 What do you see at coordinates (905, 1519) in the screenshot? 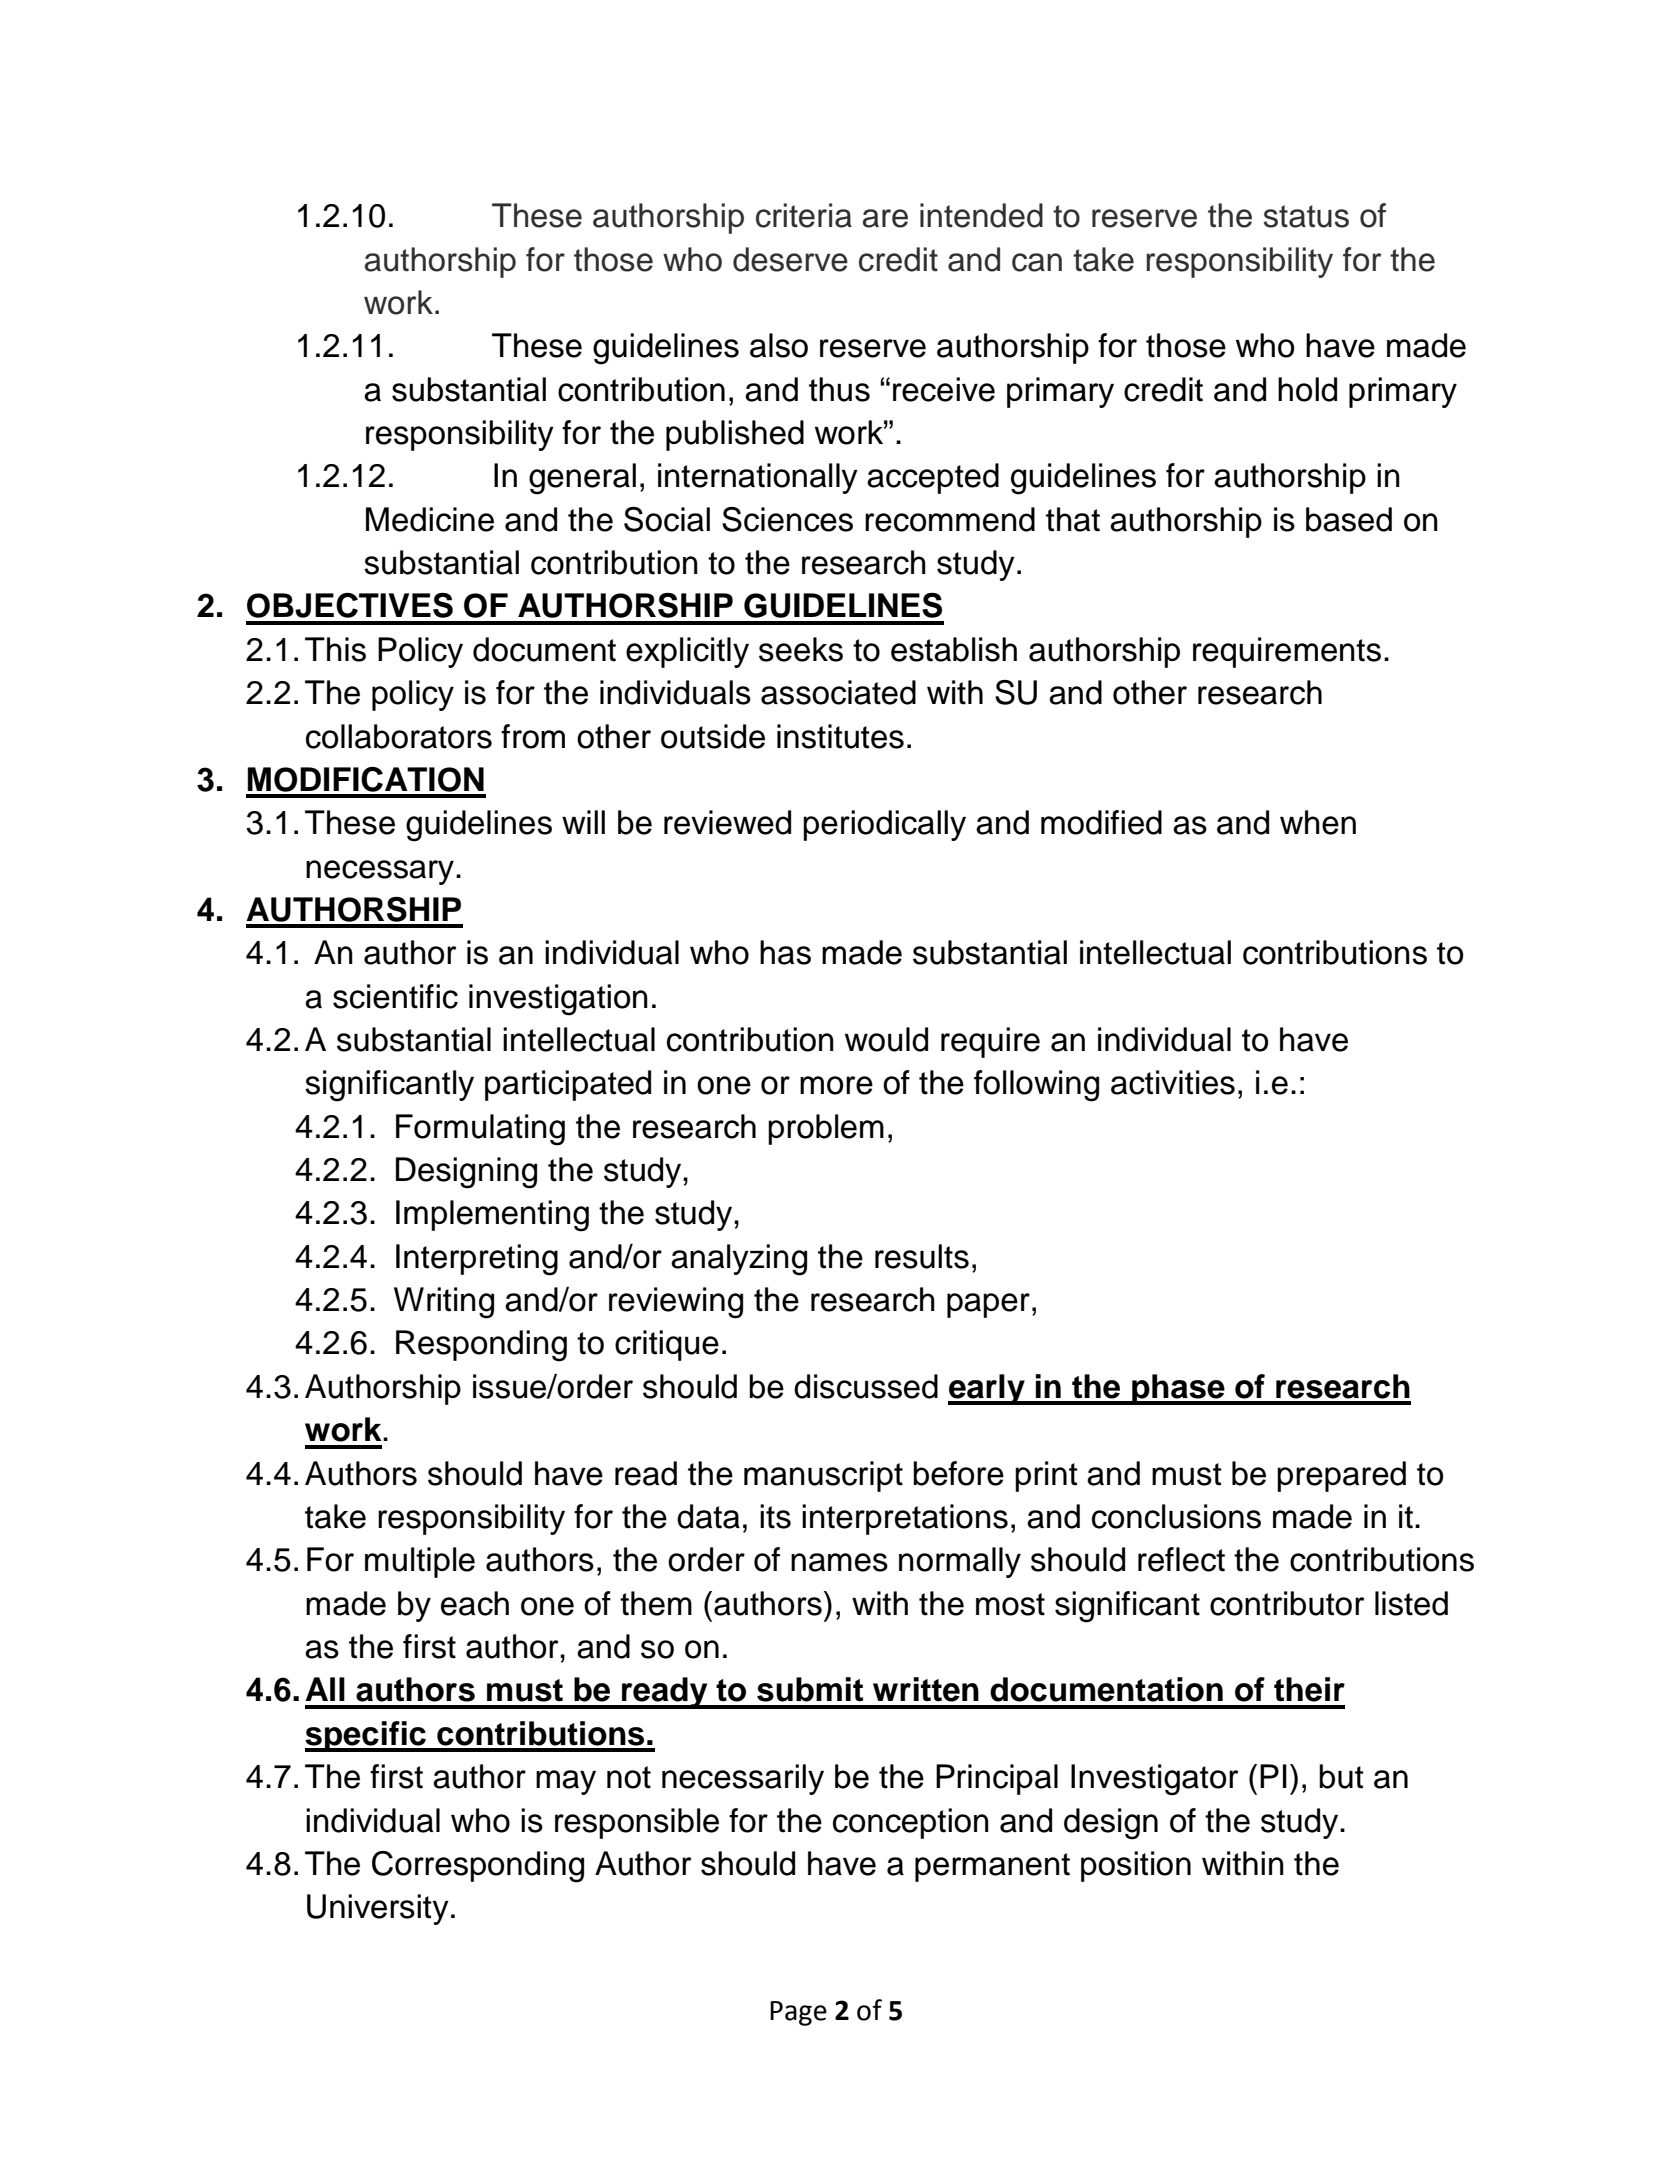
I see `interpretations` at bounding box center [905, 1519].
